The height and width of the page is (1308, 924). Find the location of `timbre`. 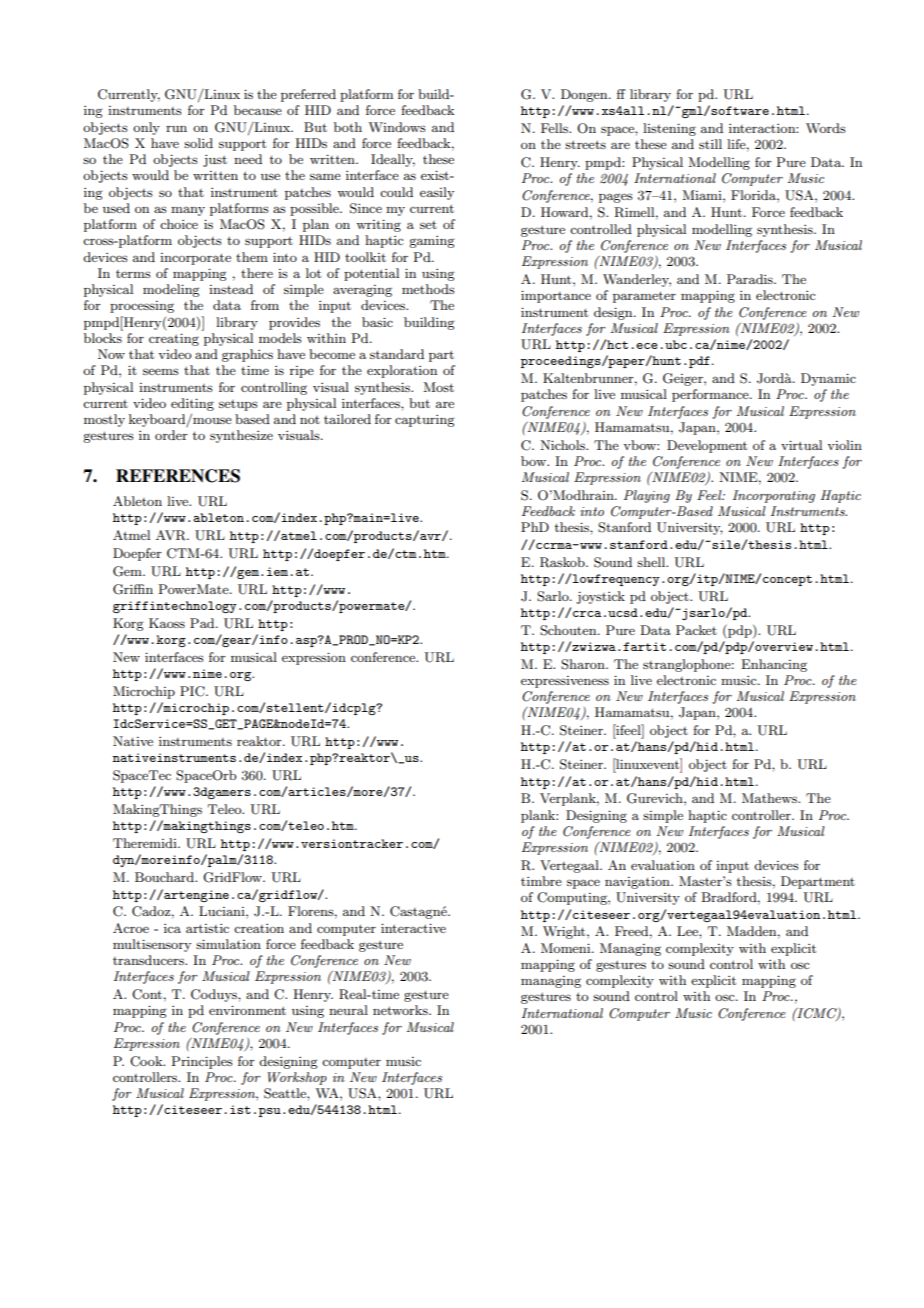

timbre is located at coordinates (541, 881).
